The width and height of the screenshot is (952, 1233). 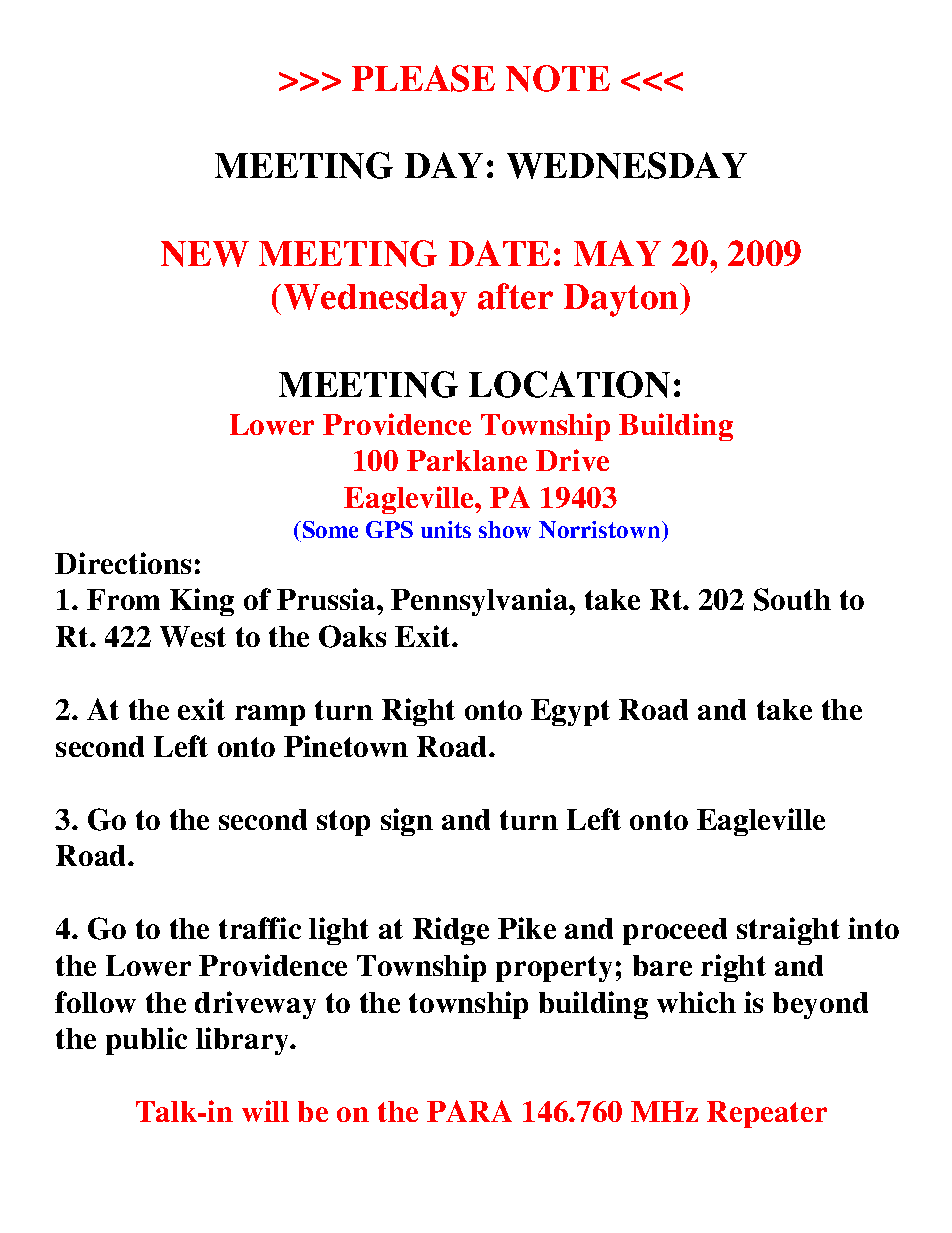 What do you see at coordinates (423, 78) in the screenshot?
I see `PLEASE` at bounding box center [423, 78].
